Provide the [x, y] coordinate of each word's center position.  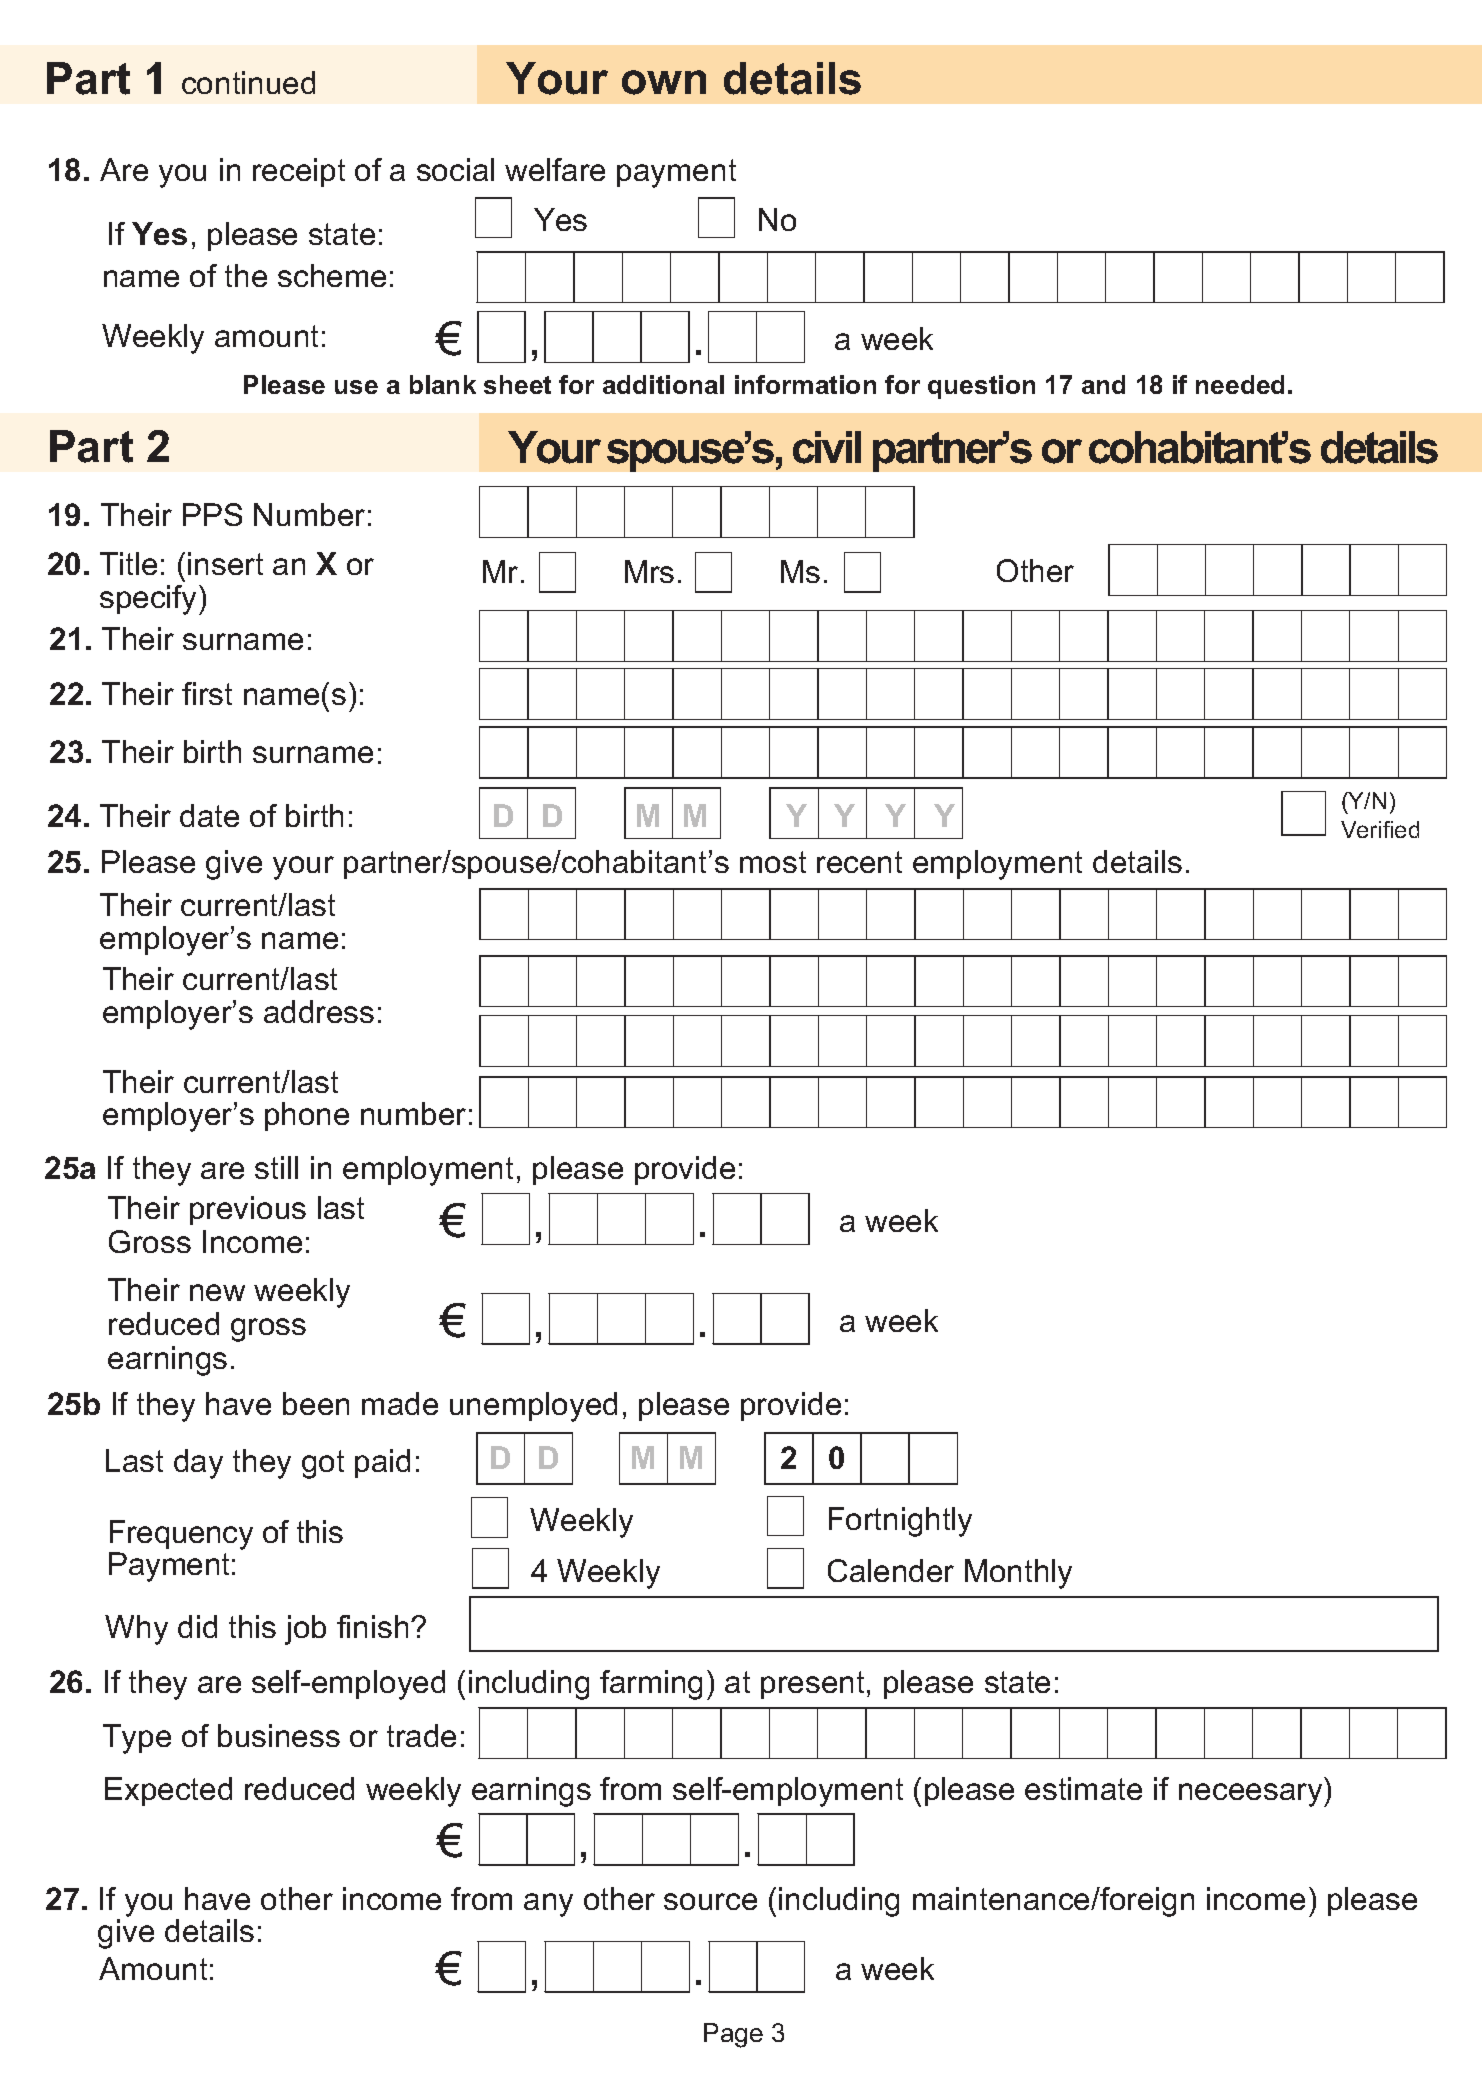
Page [733, 2035]
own [664, 82]
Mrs [649, 571]
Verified [1380, 829]
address [319, 1011]
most [773, 862]
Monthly [1018, 1574]
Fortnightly [900, 1522]
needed [1240, 384]
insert [225, 563]
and [1103, 384]
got [323, 1464]
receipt [299, 172]
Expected [168, 1791]
